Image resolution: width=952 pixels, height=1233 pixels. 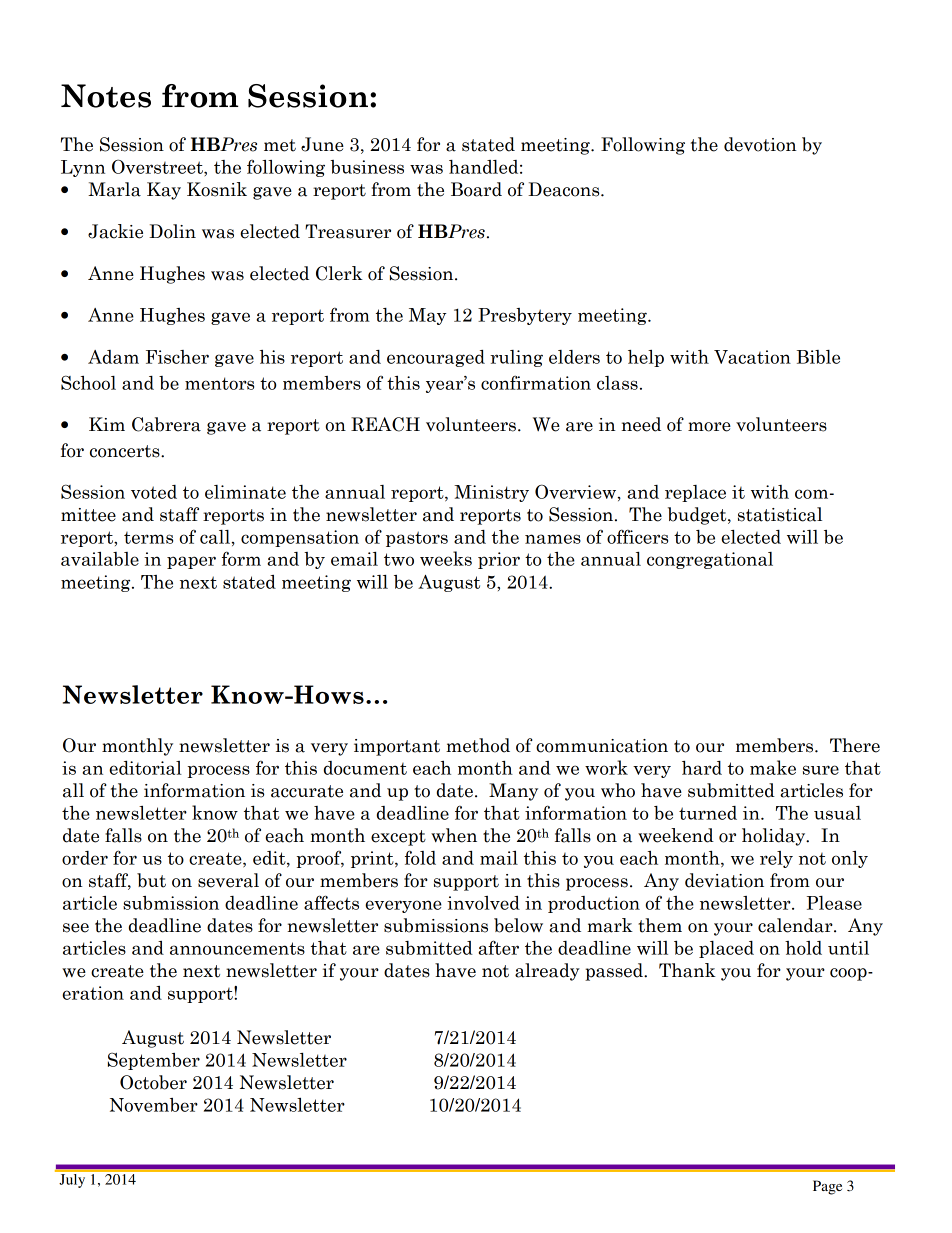 What do you see at coordinates (446, 558) in the document?
I see `weeks` at bounding box center [446, 558].
